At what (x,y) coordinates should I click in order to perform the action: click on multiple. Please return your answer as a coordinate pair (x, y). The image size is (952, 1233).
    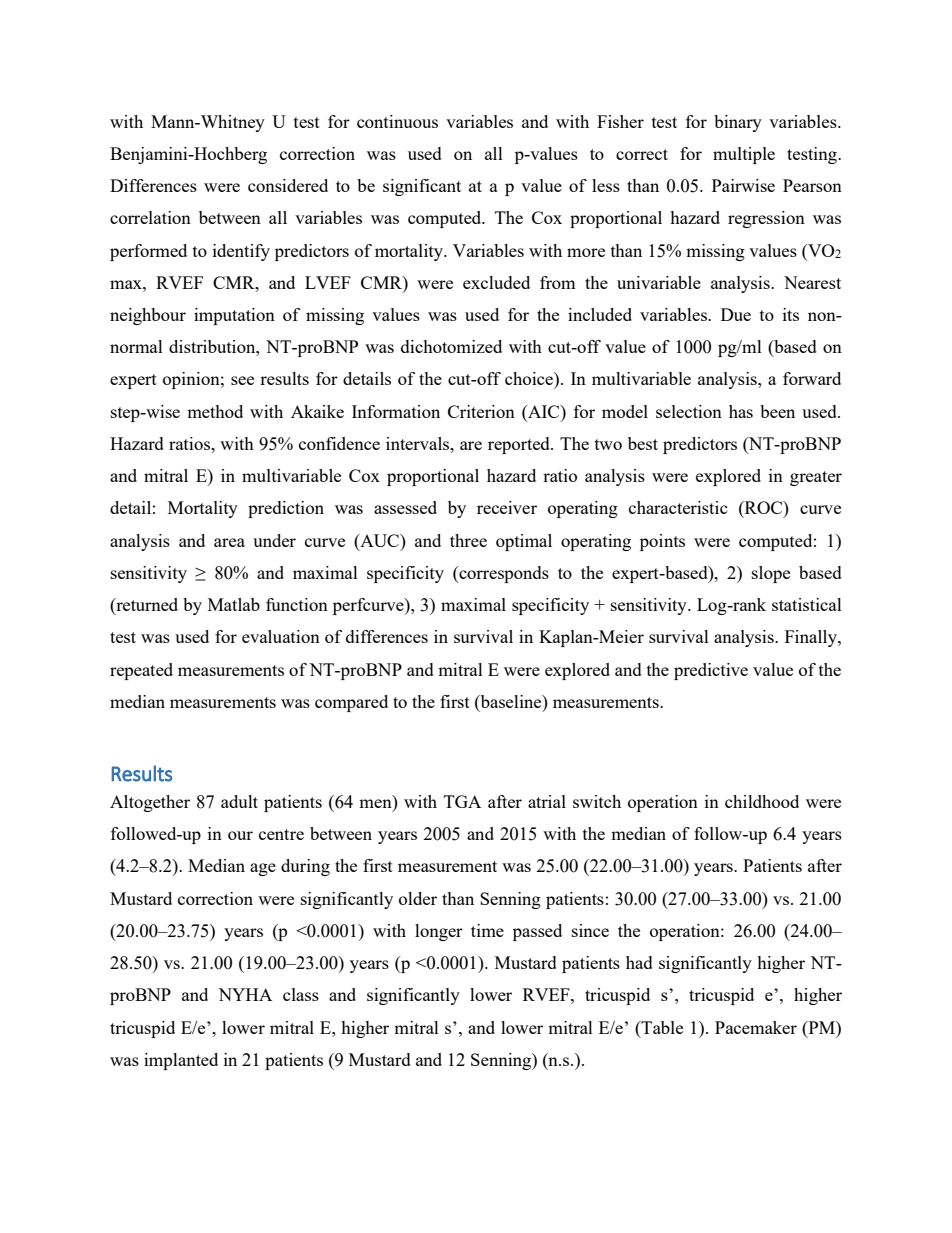
    Looking at the image, I should click on (744, 155).
